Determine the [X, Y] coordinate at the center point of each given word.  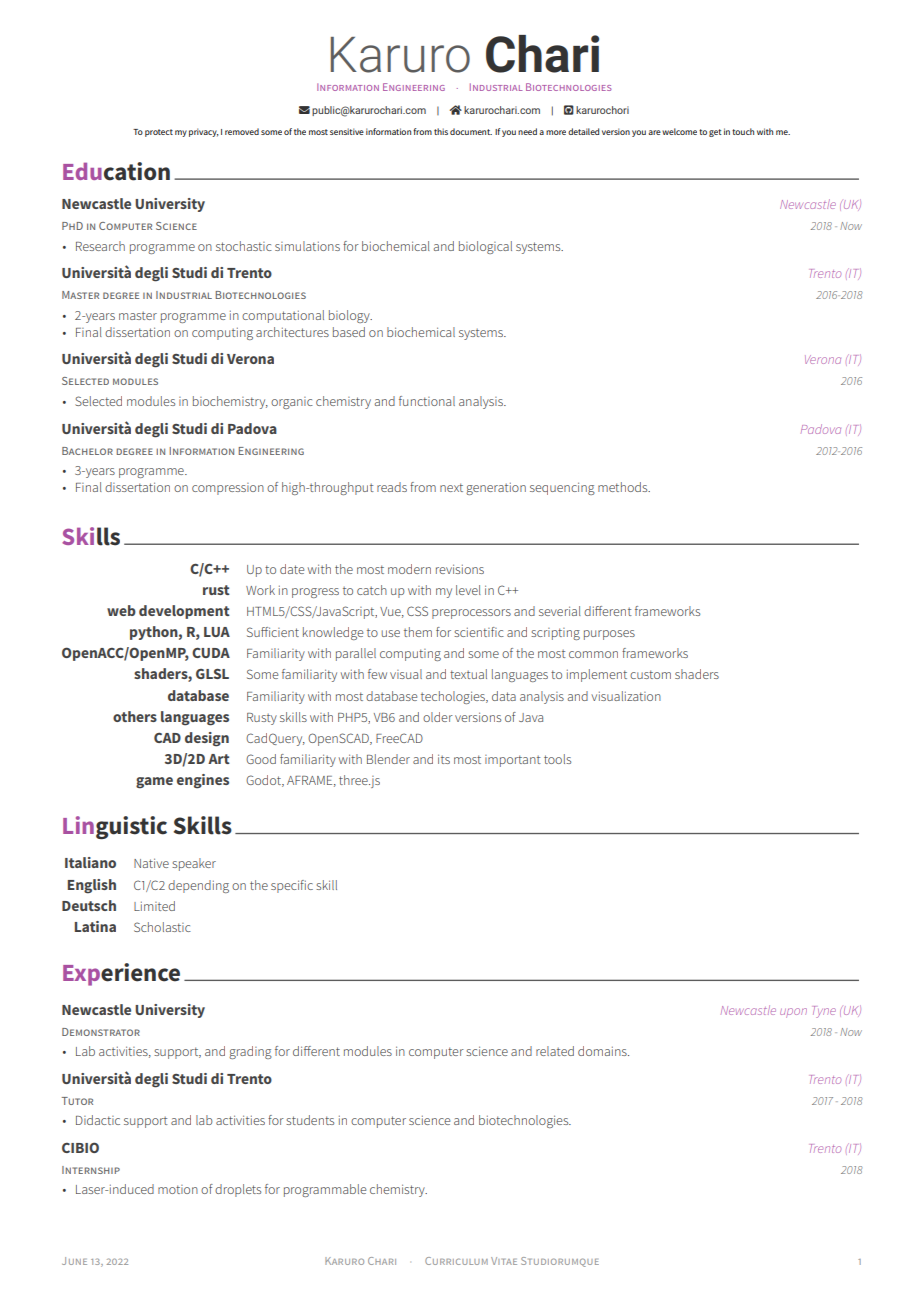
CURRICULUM [456, 1261]
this [441, 131]
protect [159, 133]
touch [743, 131]
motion [178, 1189]
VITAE [504, 1261]
